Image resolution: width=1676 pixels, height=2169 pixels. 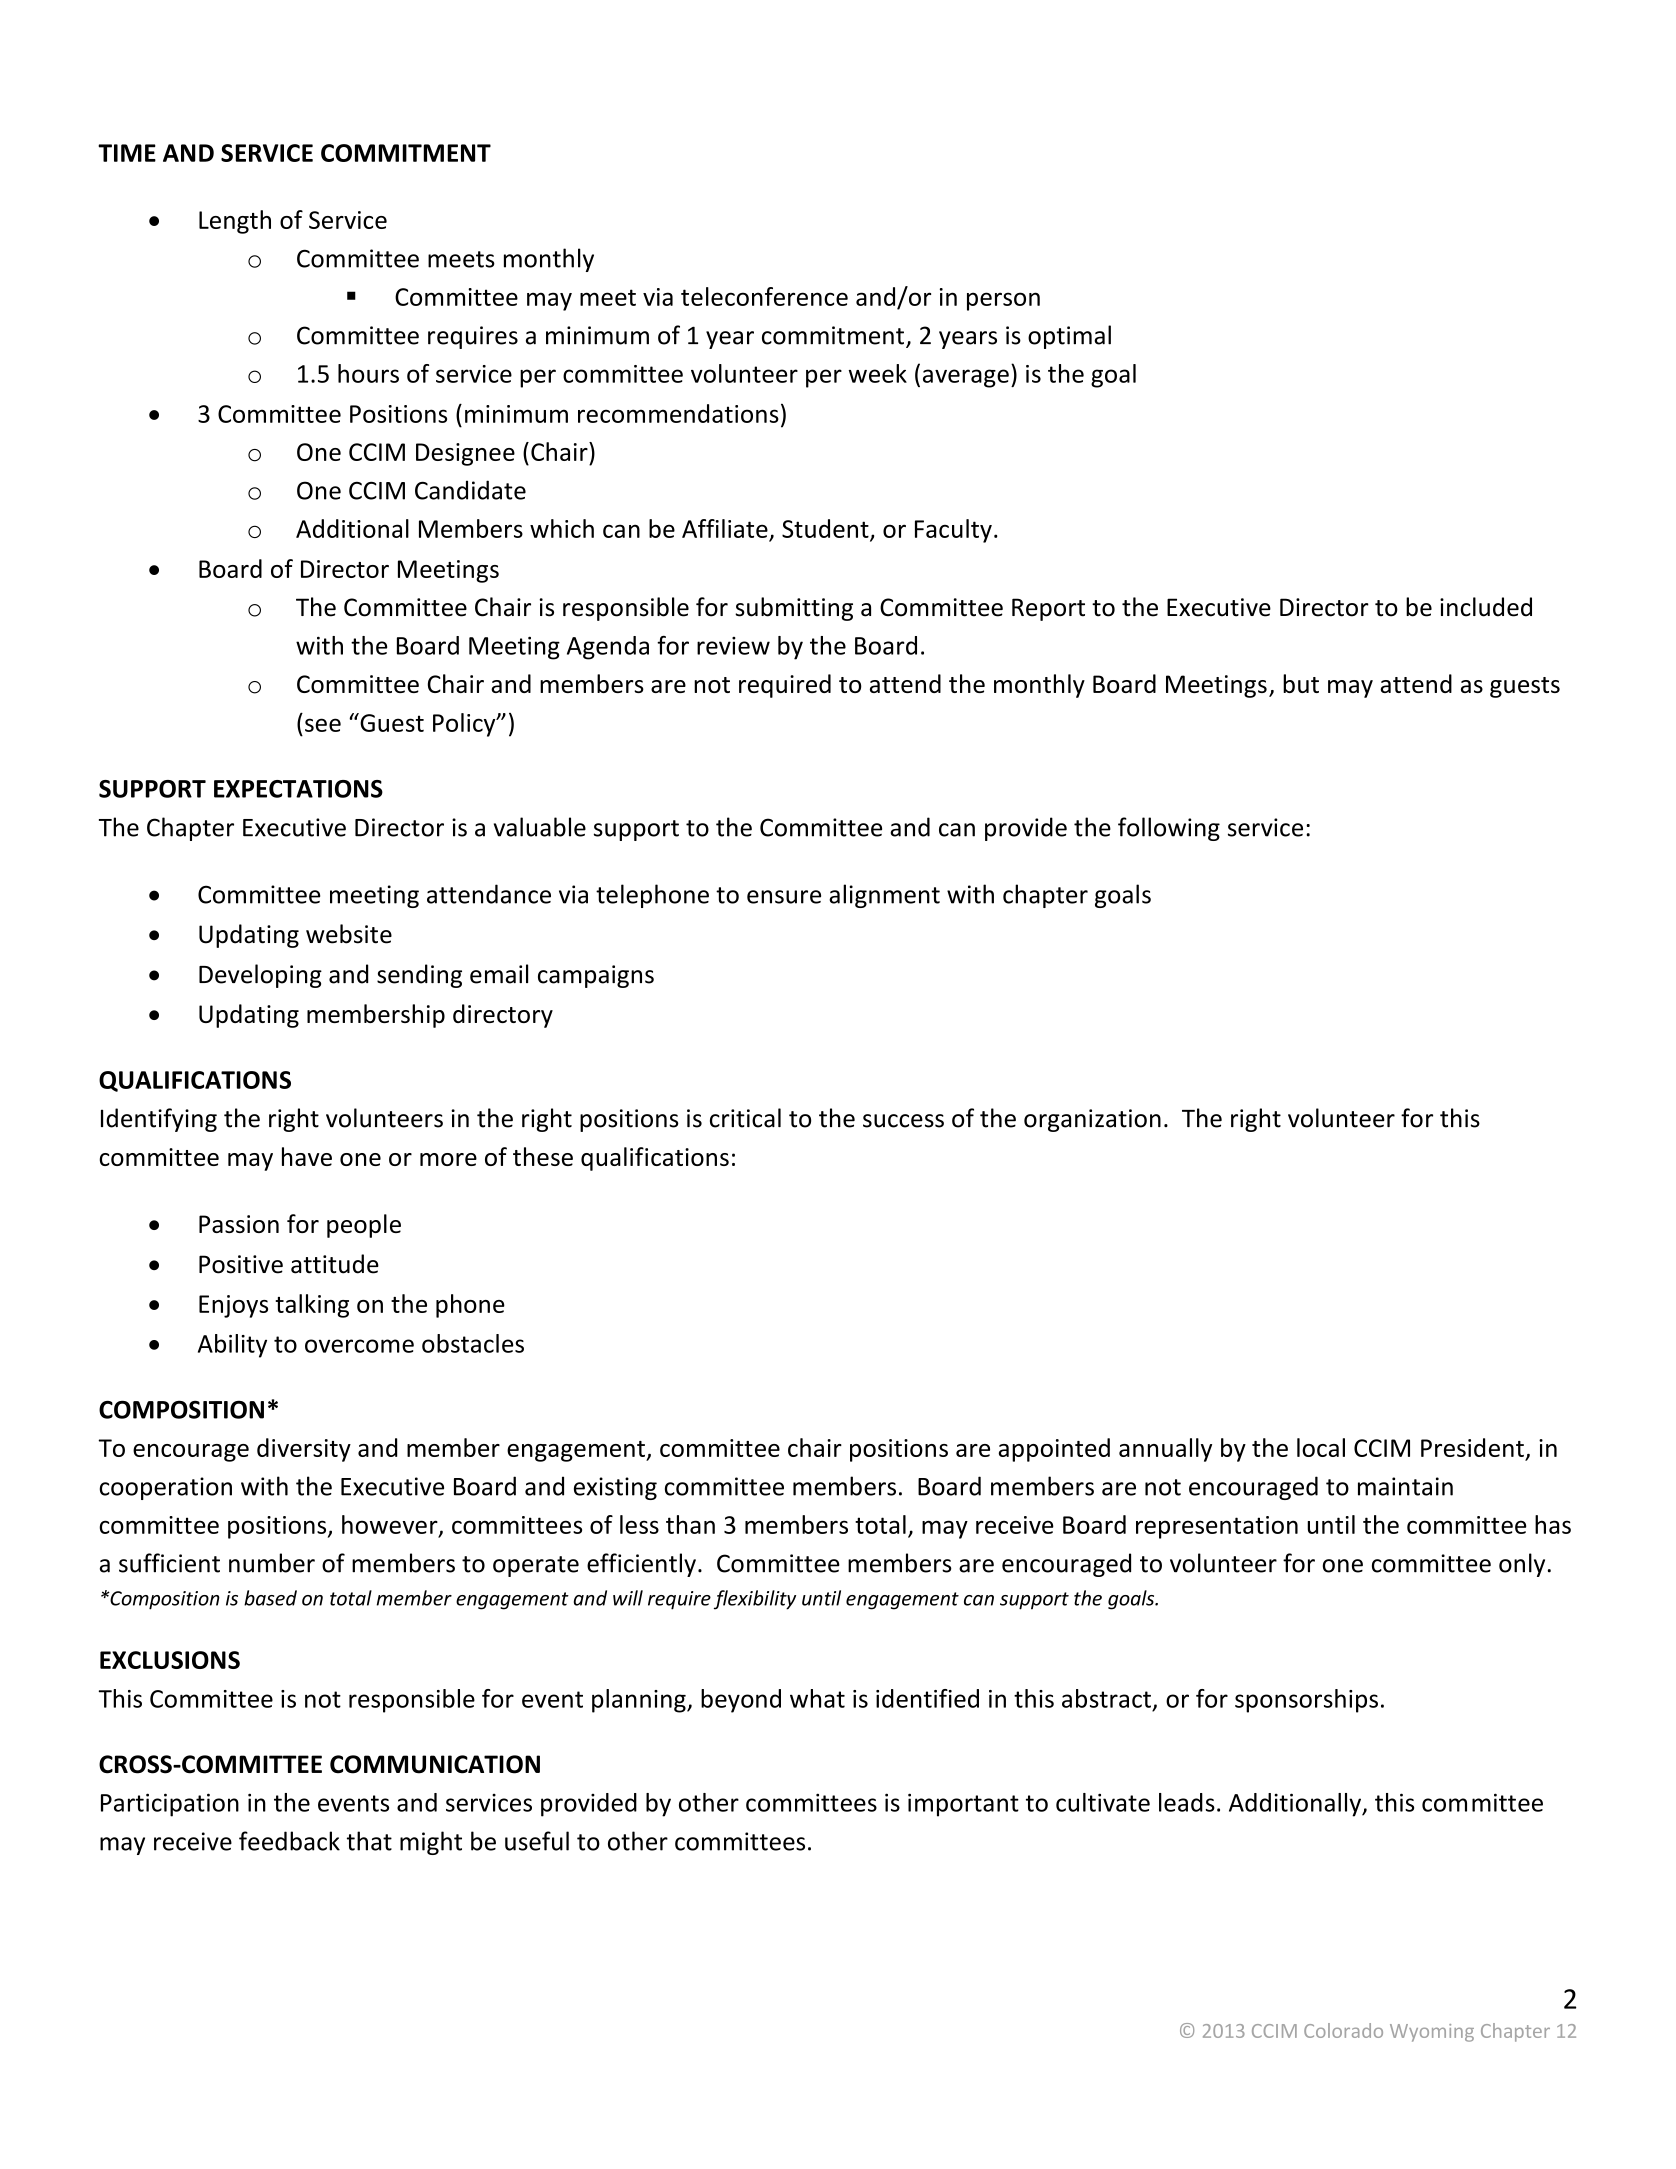 What do you see at coordinates (1343, 2030) in the page?
I see `Colorado` at bounding box center [1343, 2030].
